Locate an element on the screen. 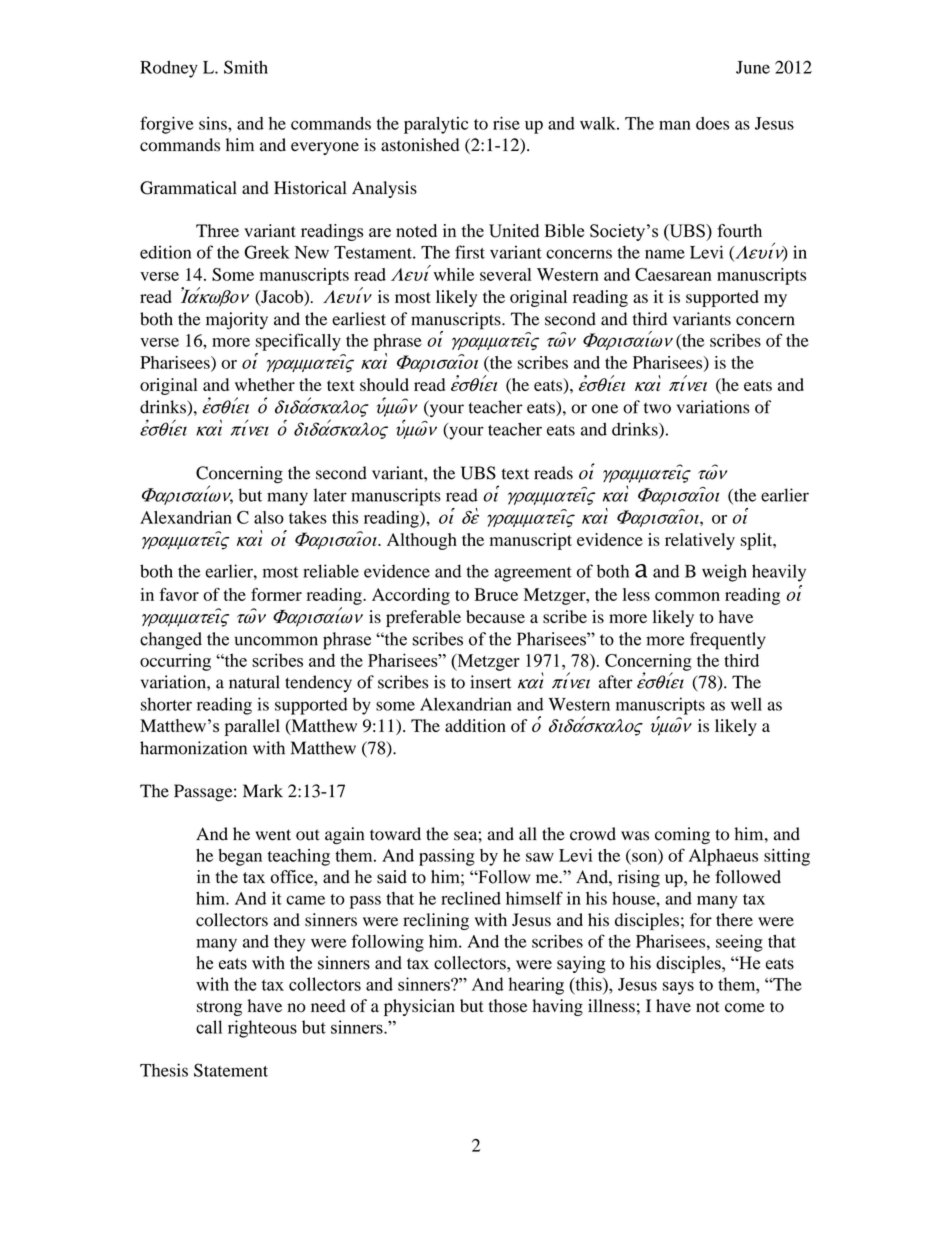 Image resolution: width=952 pixels, height=1233 pixels. two is located at coordinates (657, 408).
